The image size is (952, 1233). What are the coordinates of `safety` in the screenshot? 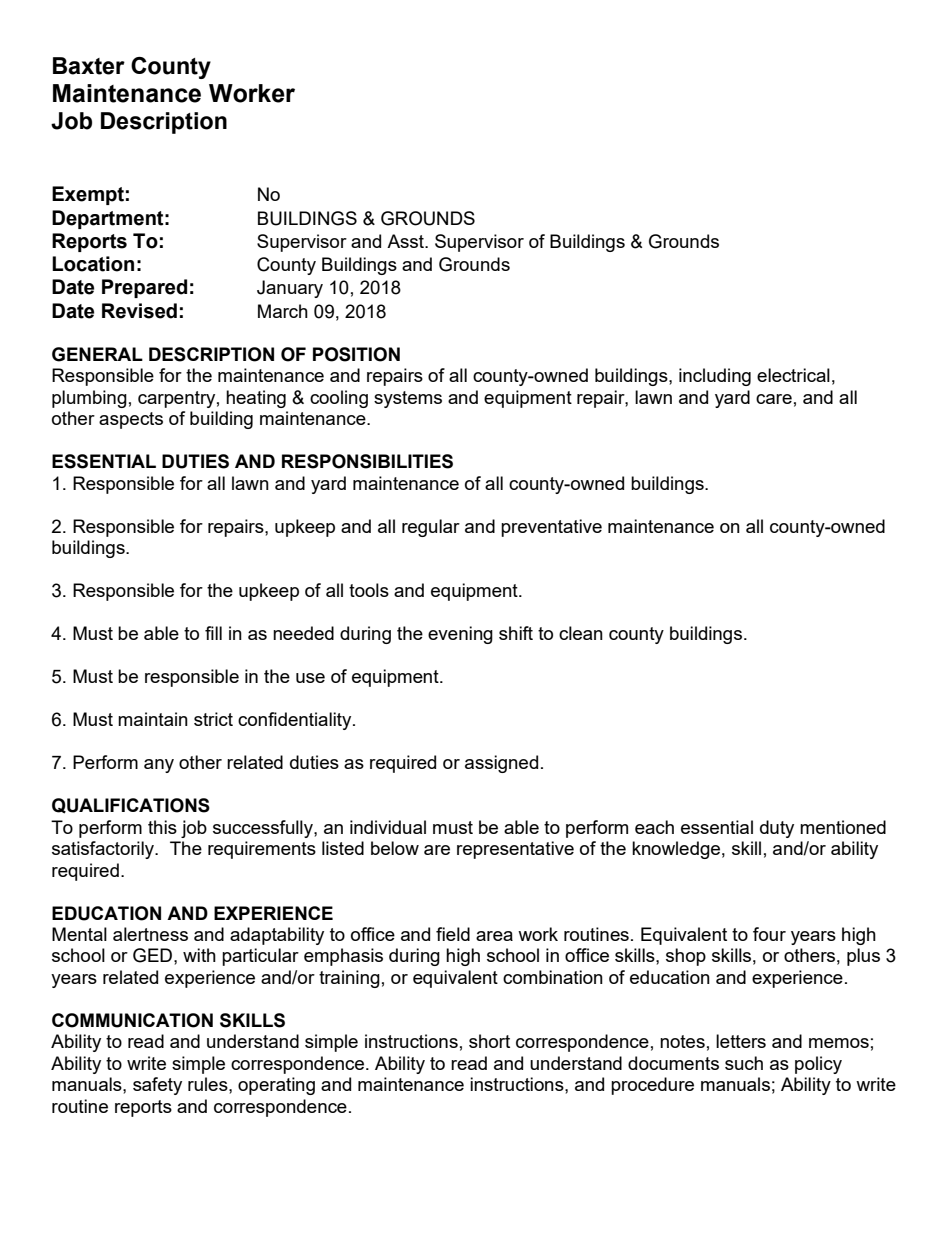 It's located at (157, 1086).
